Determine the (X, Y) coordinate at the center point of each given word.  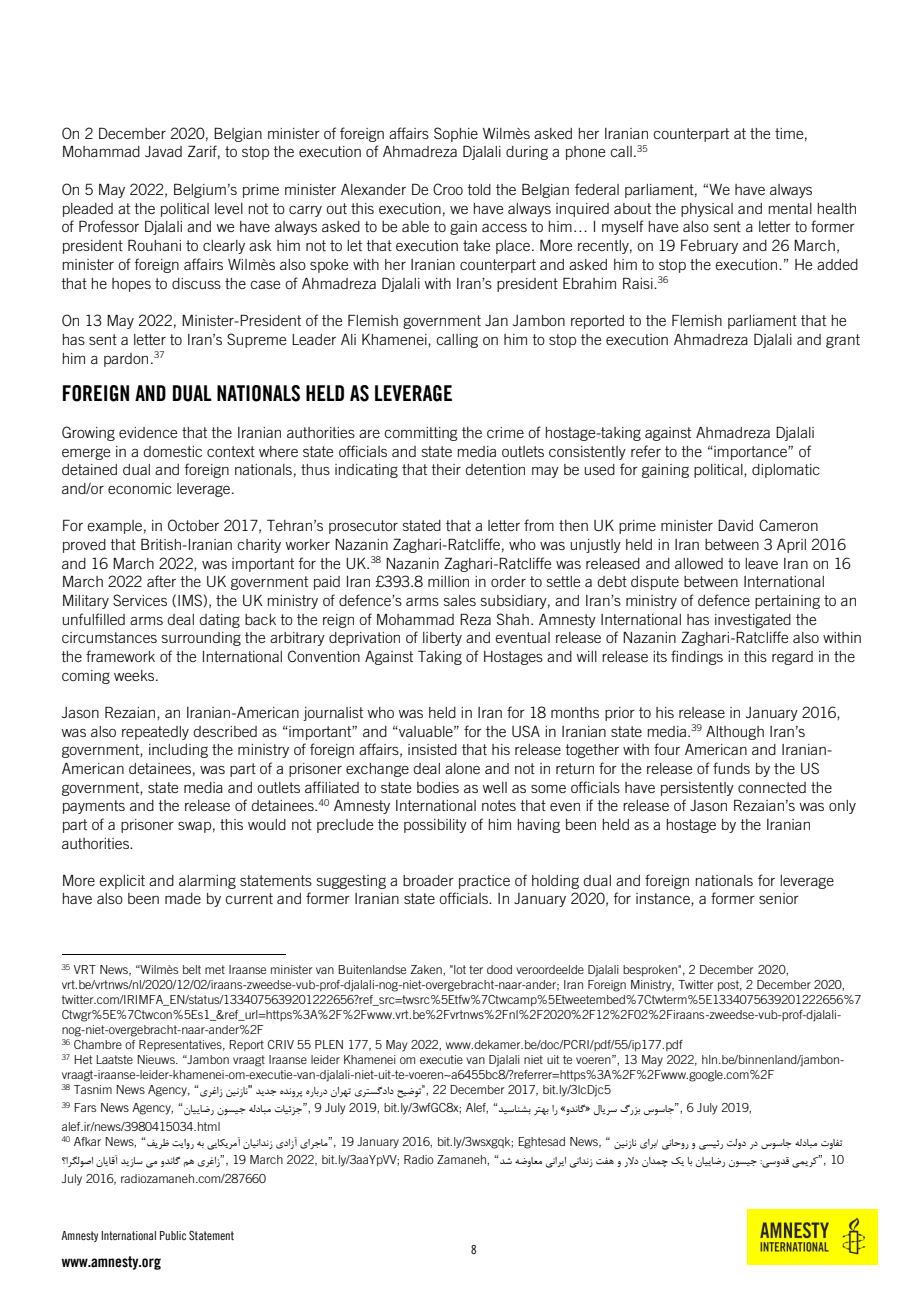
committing (421, 434)
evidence (148, 432)
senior (779, 898)
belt (192, 969)
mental (790, 208)
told (479, 189)
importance (750, 453)
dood (499, 969)
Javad (163, 151)
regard (792, 658)
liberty (442, 639)
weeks (135, 675)
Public (173, 1235)
